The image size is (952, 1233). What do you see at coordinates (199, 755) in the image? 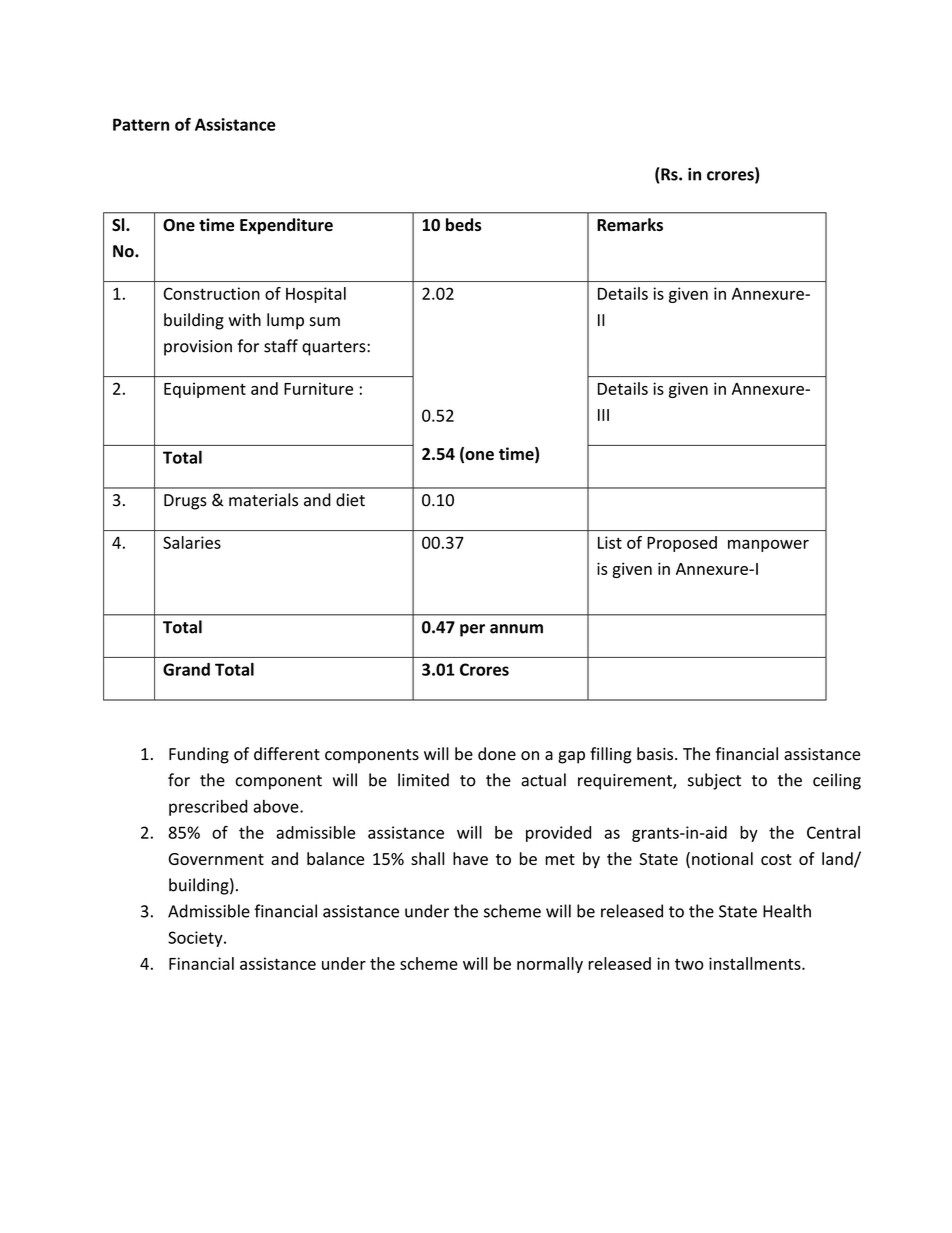
I see `Funding` at bounding box center [199, 755].
